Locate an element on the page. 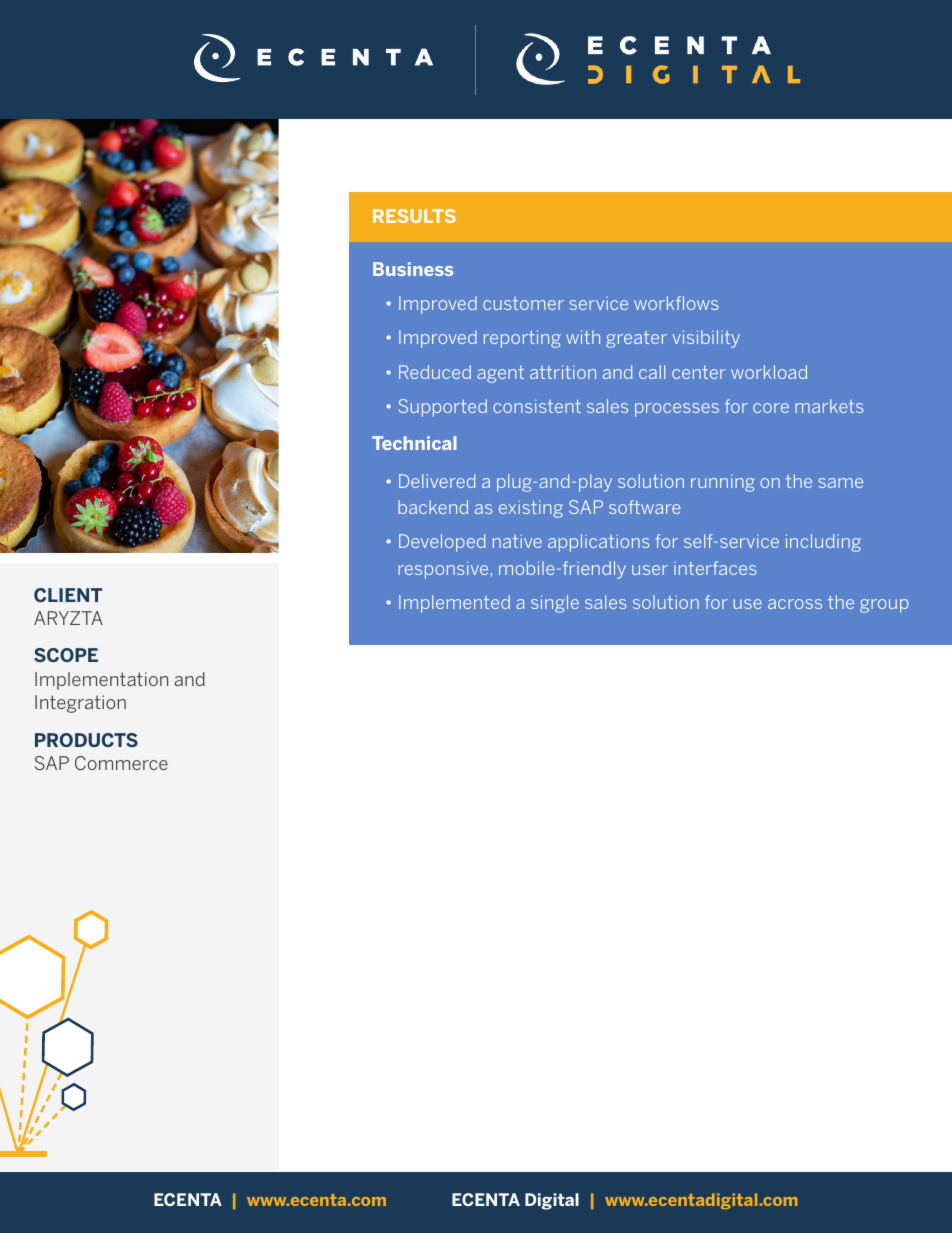 This image has width=952, height=1233. Technical is located at coordinates (414, 443).
